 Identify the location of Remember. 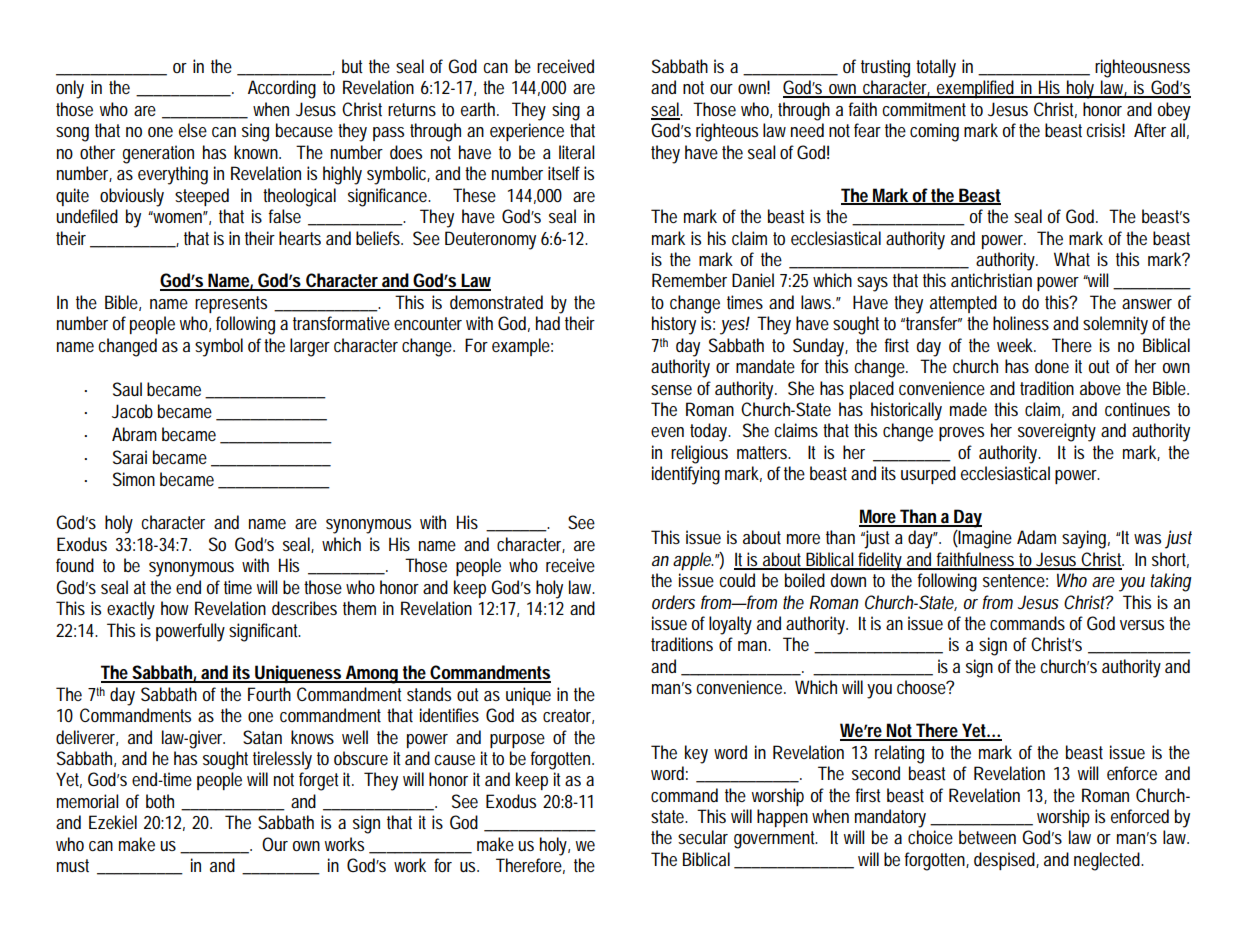
(689, 280).
